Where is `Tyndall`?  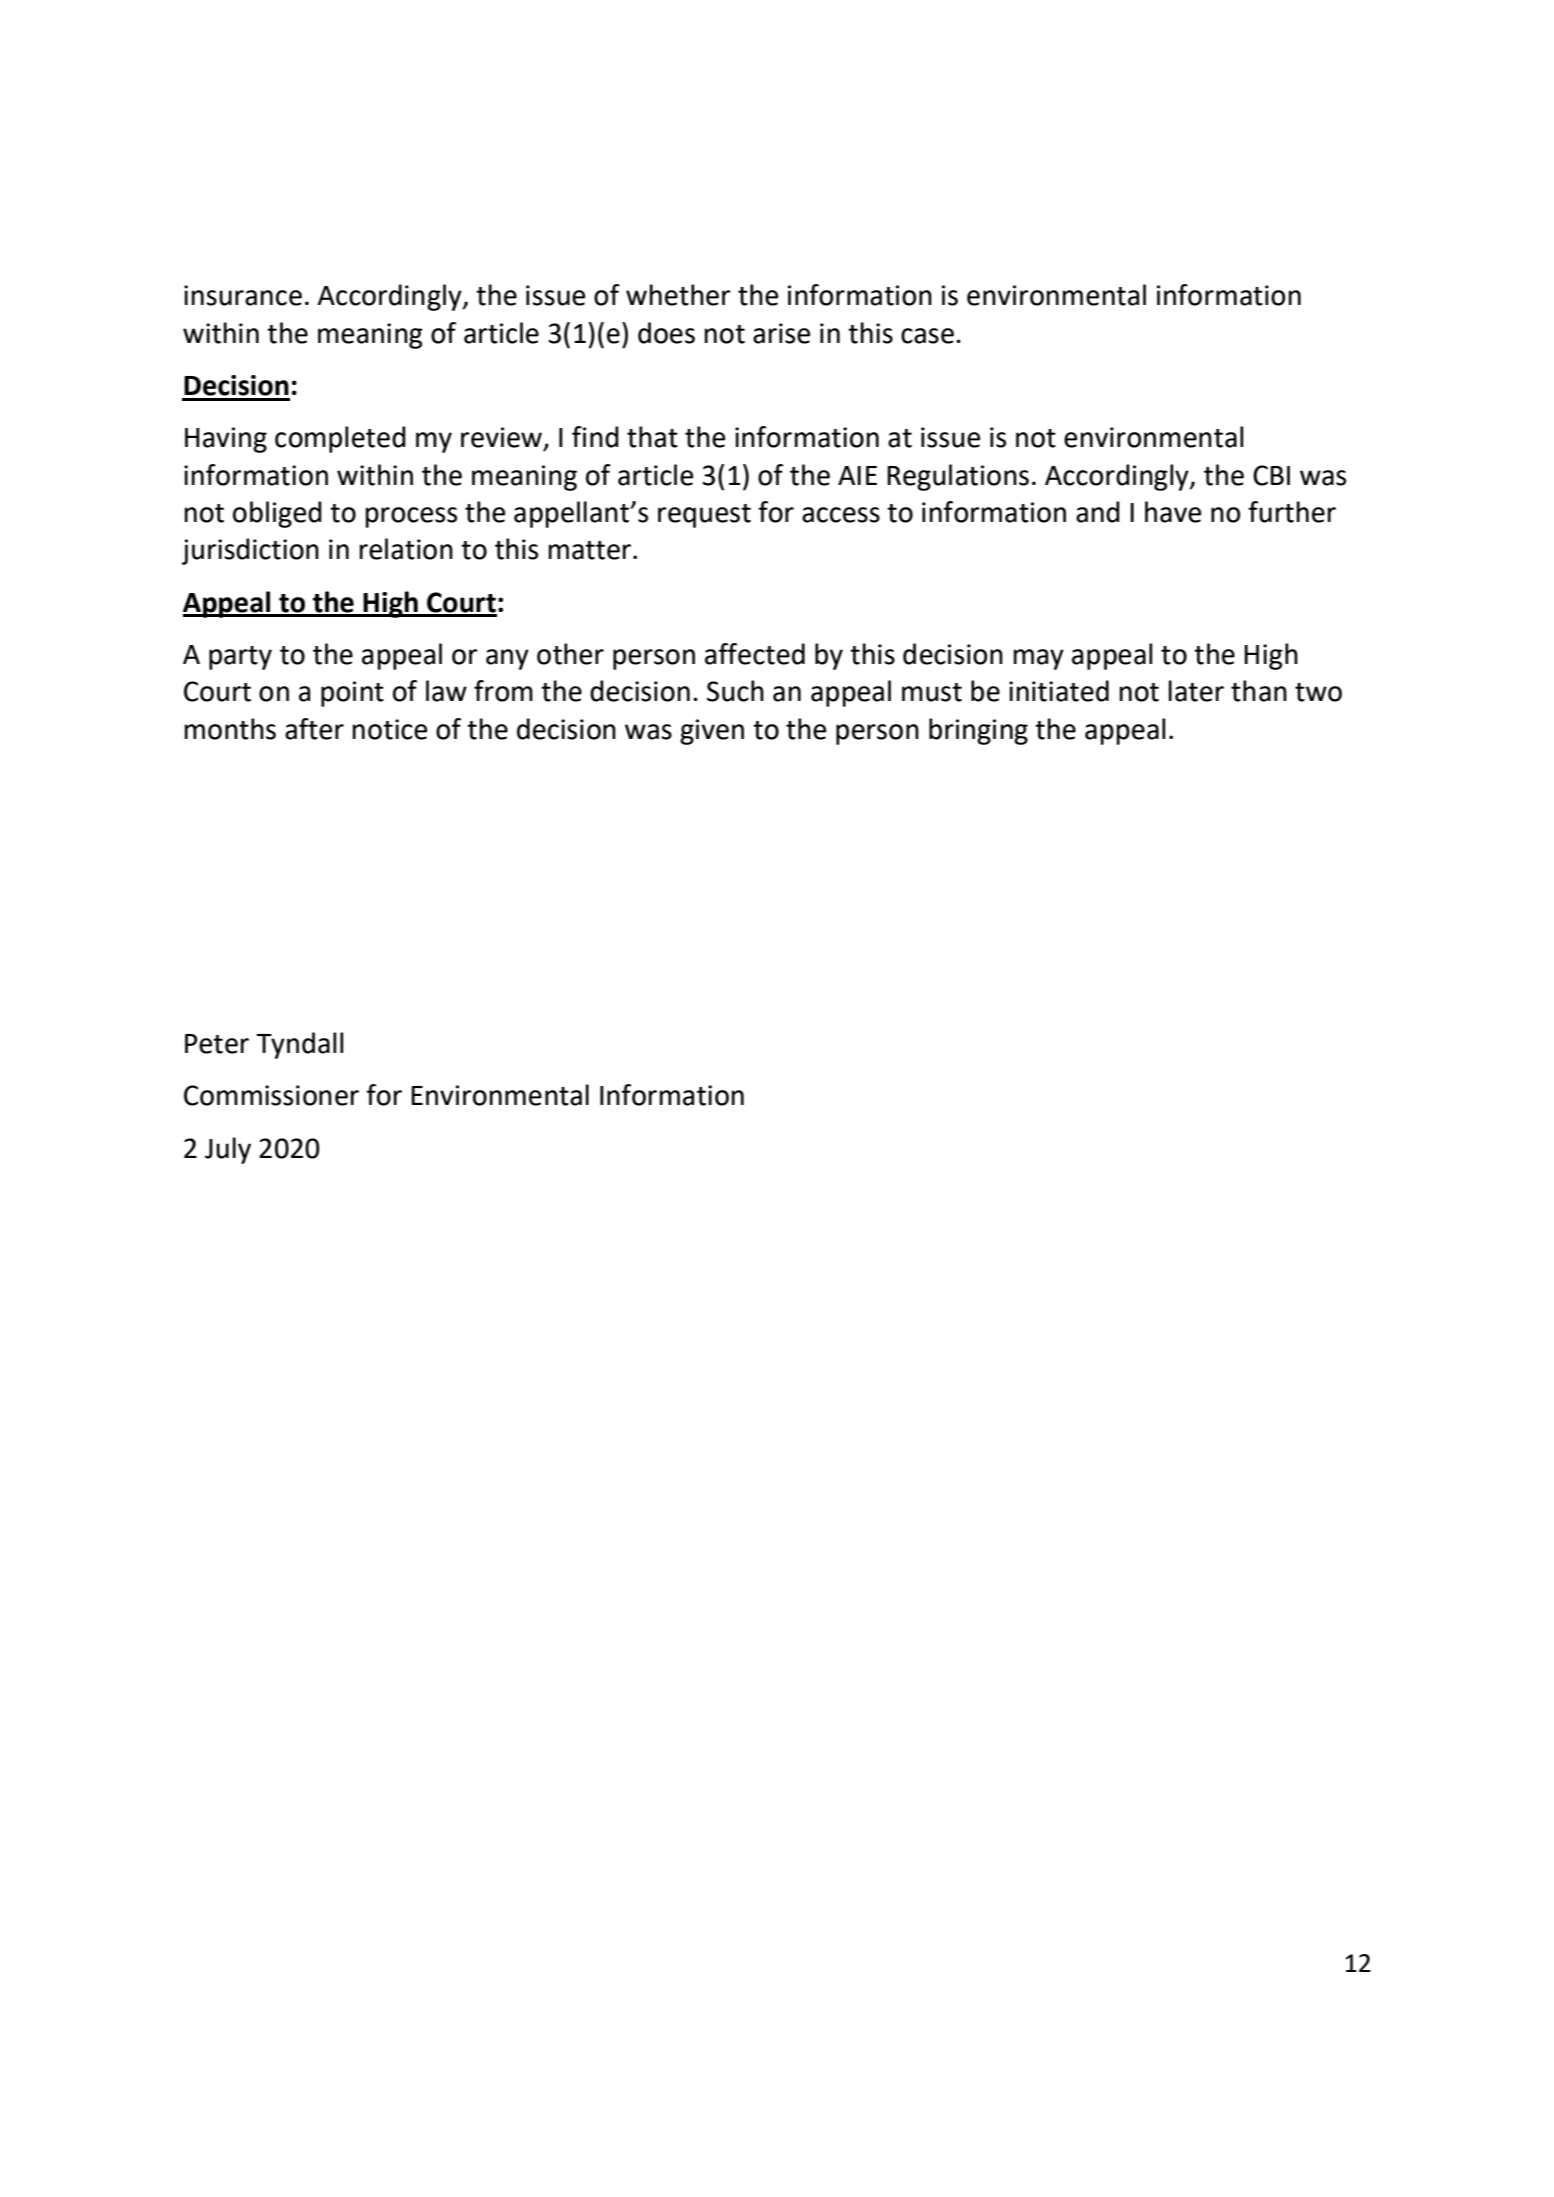 Tyndall is located at coordinates (300, 1045).
